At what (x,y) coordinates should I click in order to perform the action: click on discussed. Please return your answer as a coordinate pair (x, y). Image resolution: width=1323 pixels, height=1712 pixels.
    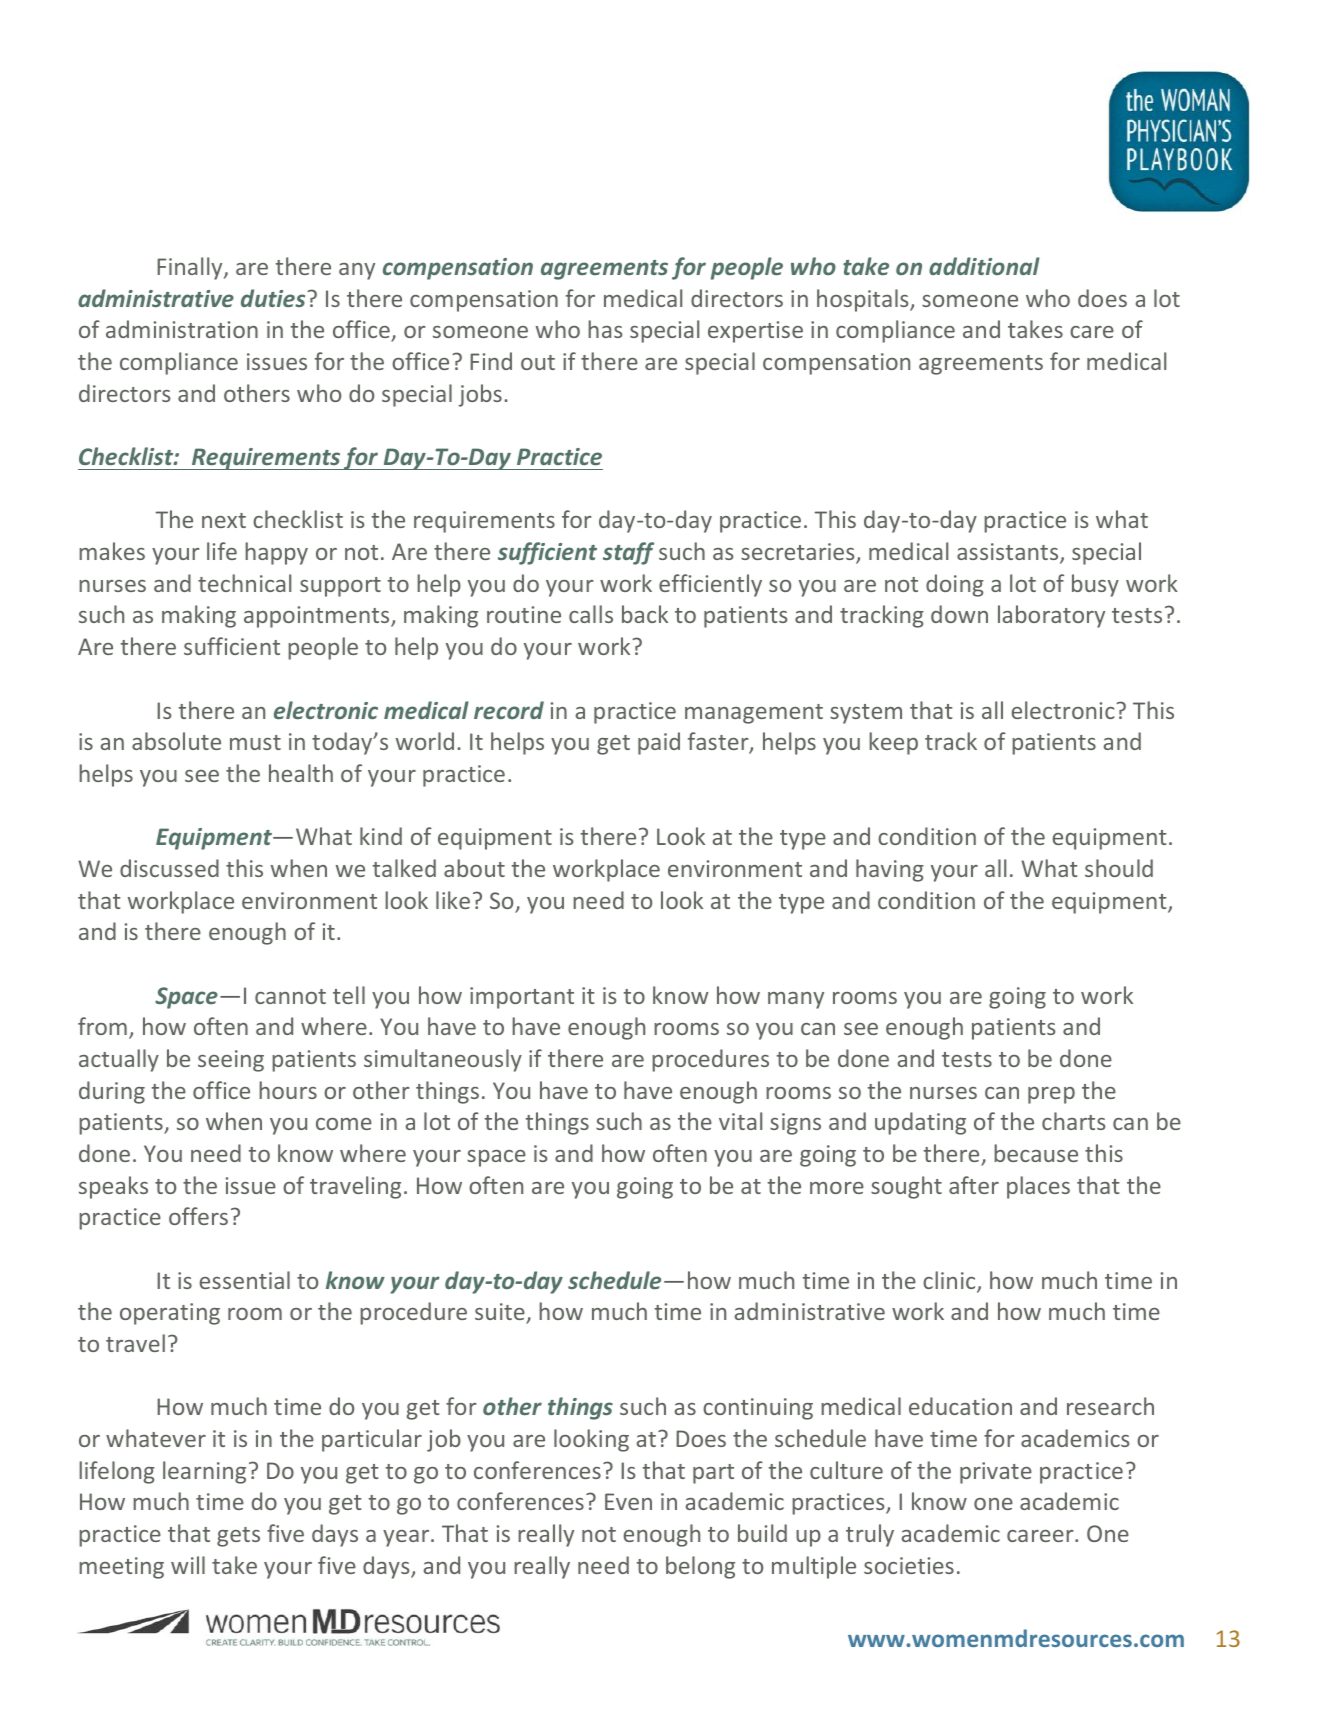
    Looking at the image, I should click on (169, 868).
